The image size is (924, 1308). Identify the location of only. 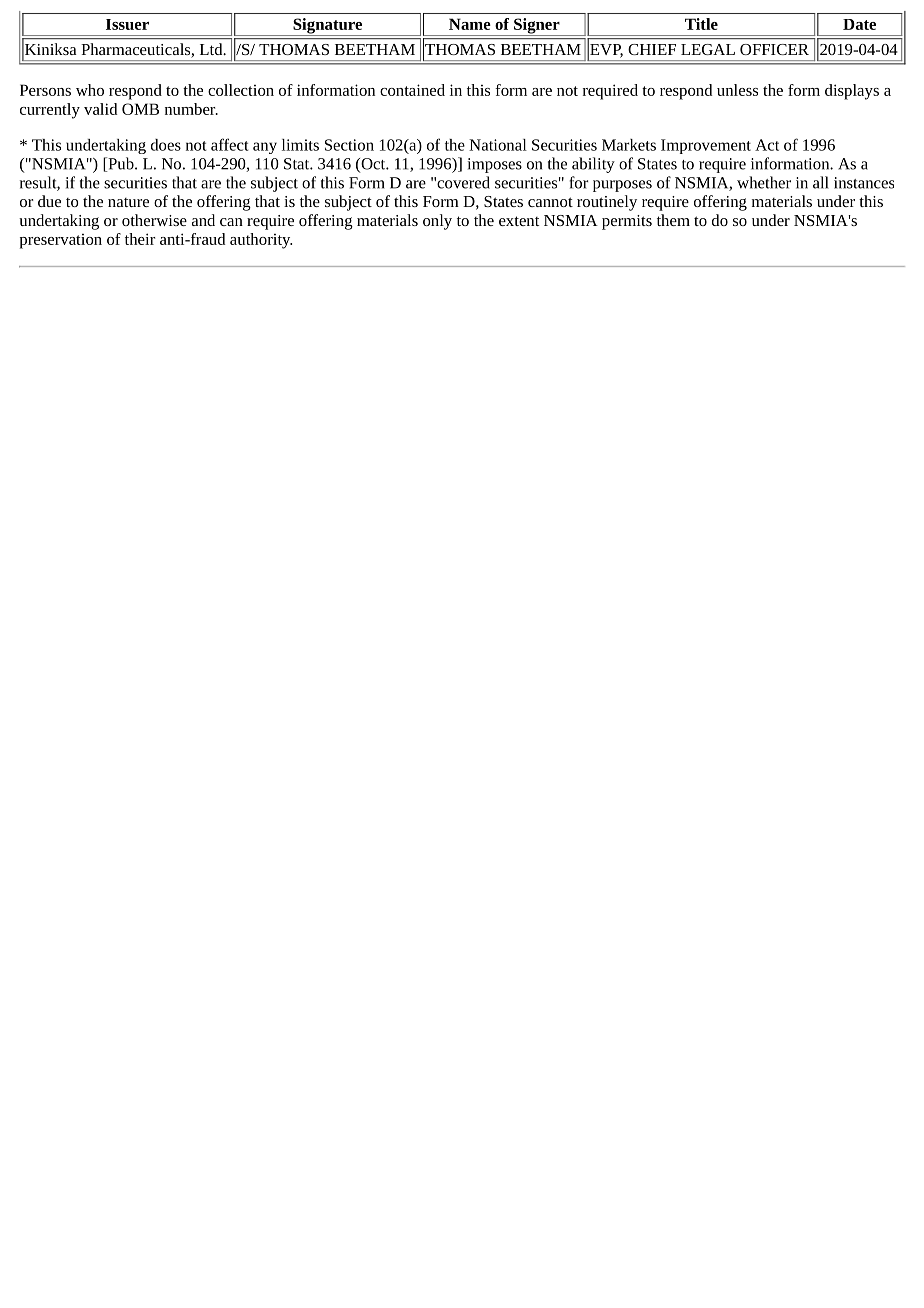
(437, 222).
